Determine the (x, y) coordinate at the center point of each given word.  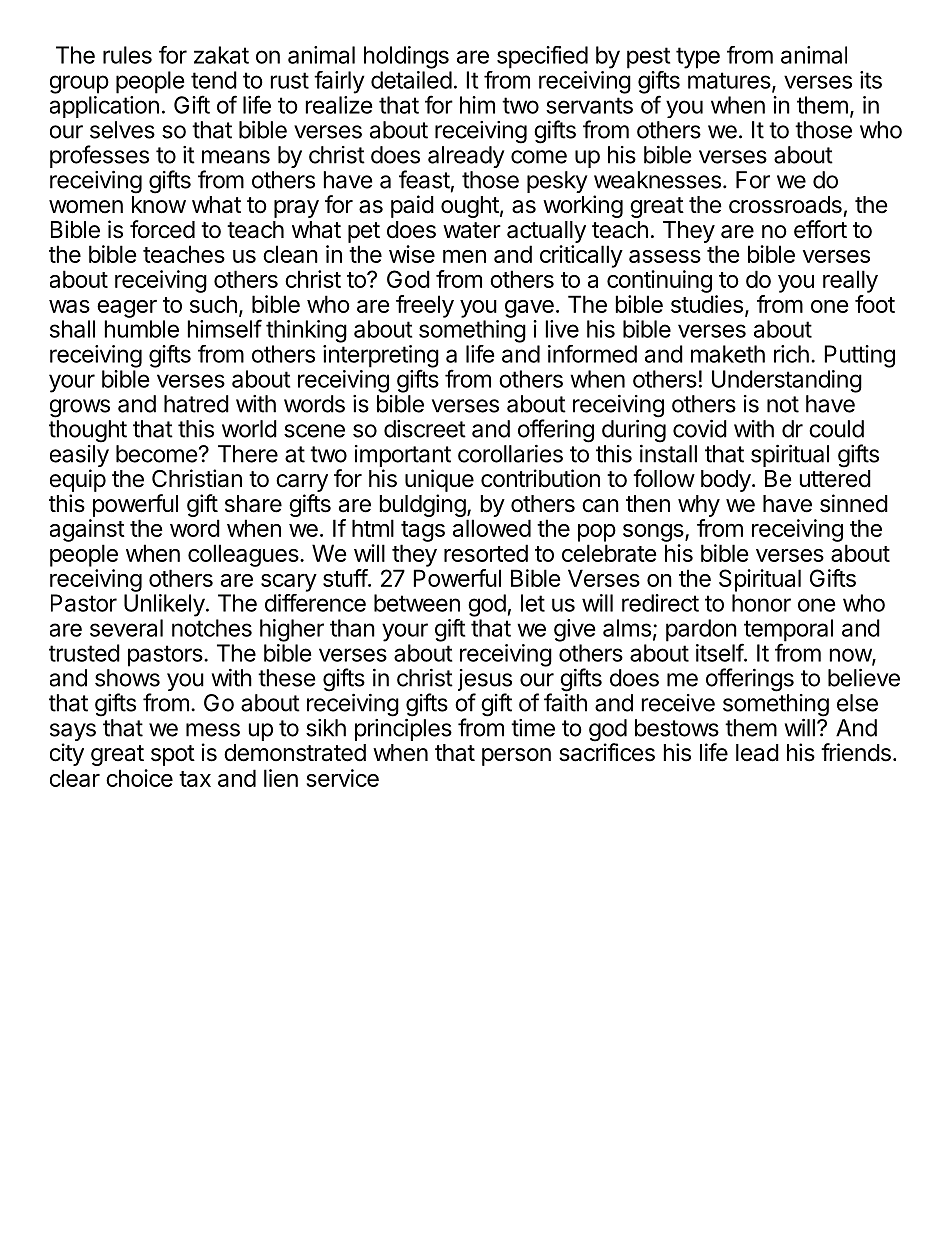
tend (214, 80)
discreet (425, 429)
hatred (196, 404)
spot (173, 755)
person (516, 757)
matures (729, 80)
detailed (411, 80)
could (836, 429)
